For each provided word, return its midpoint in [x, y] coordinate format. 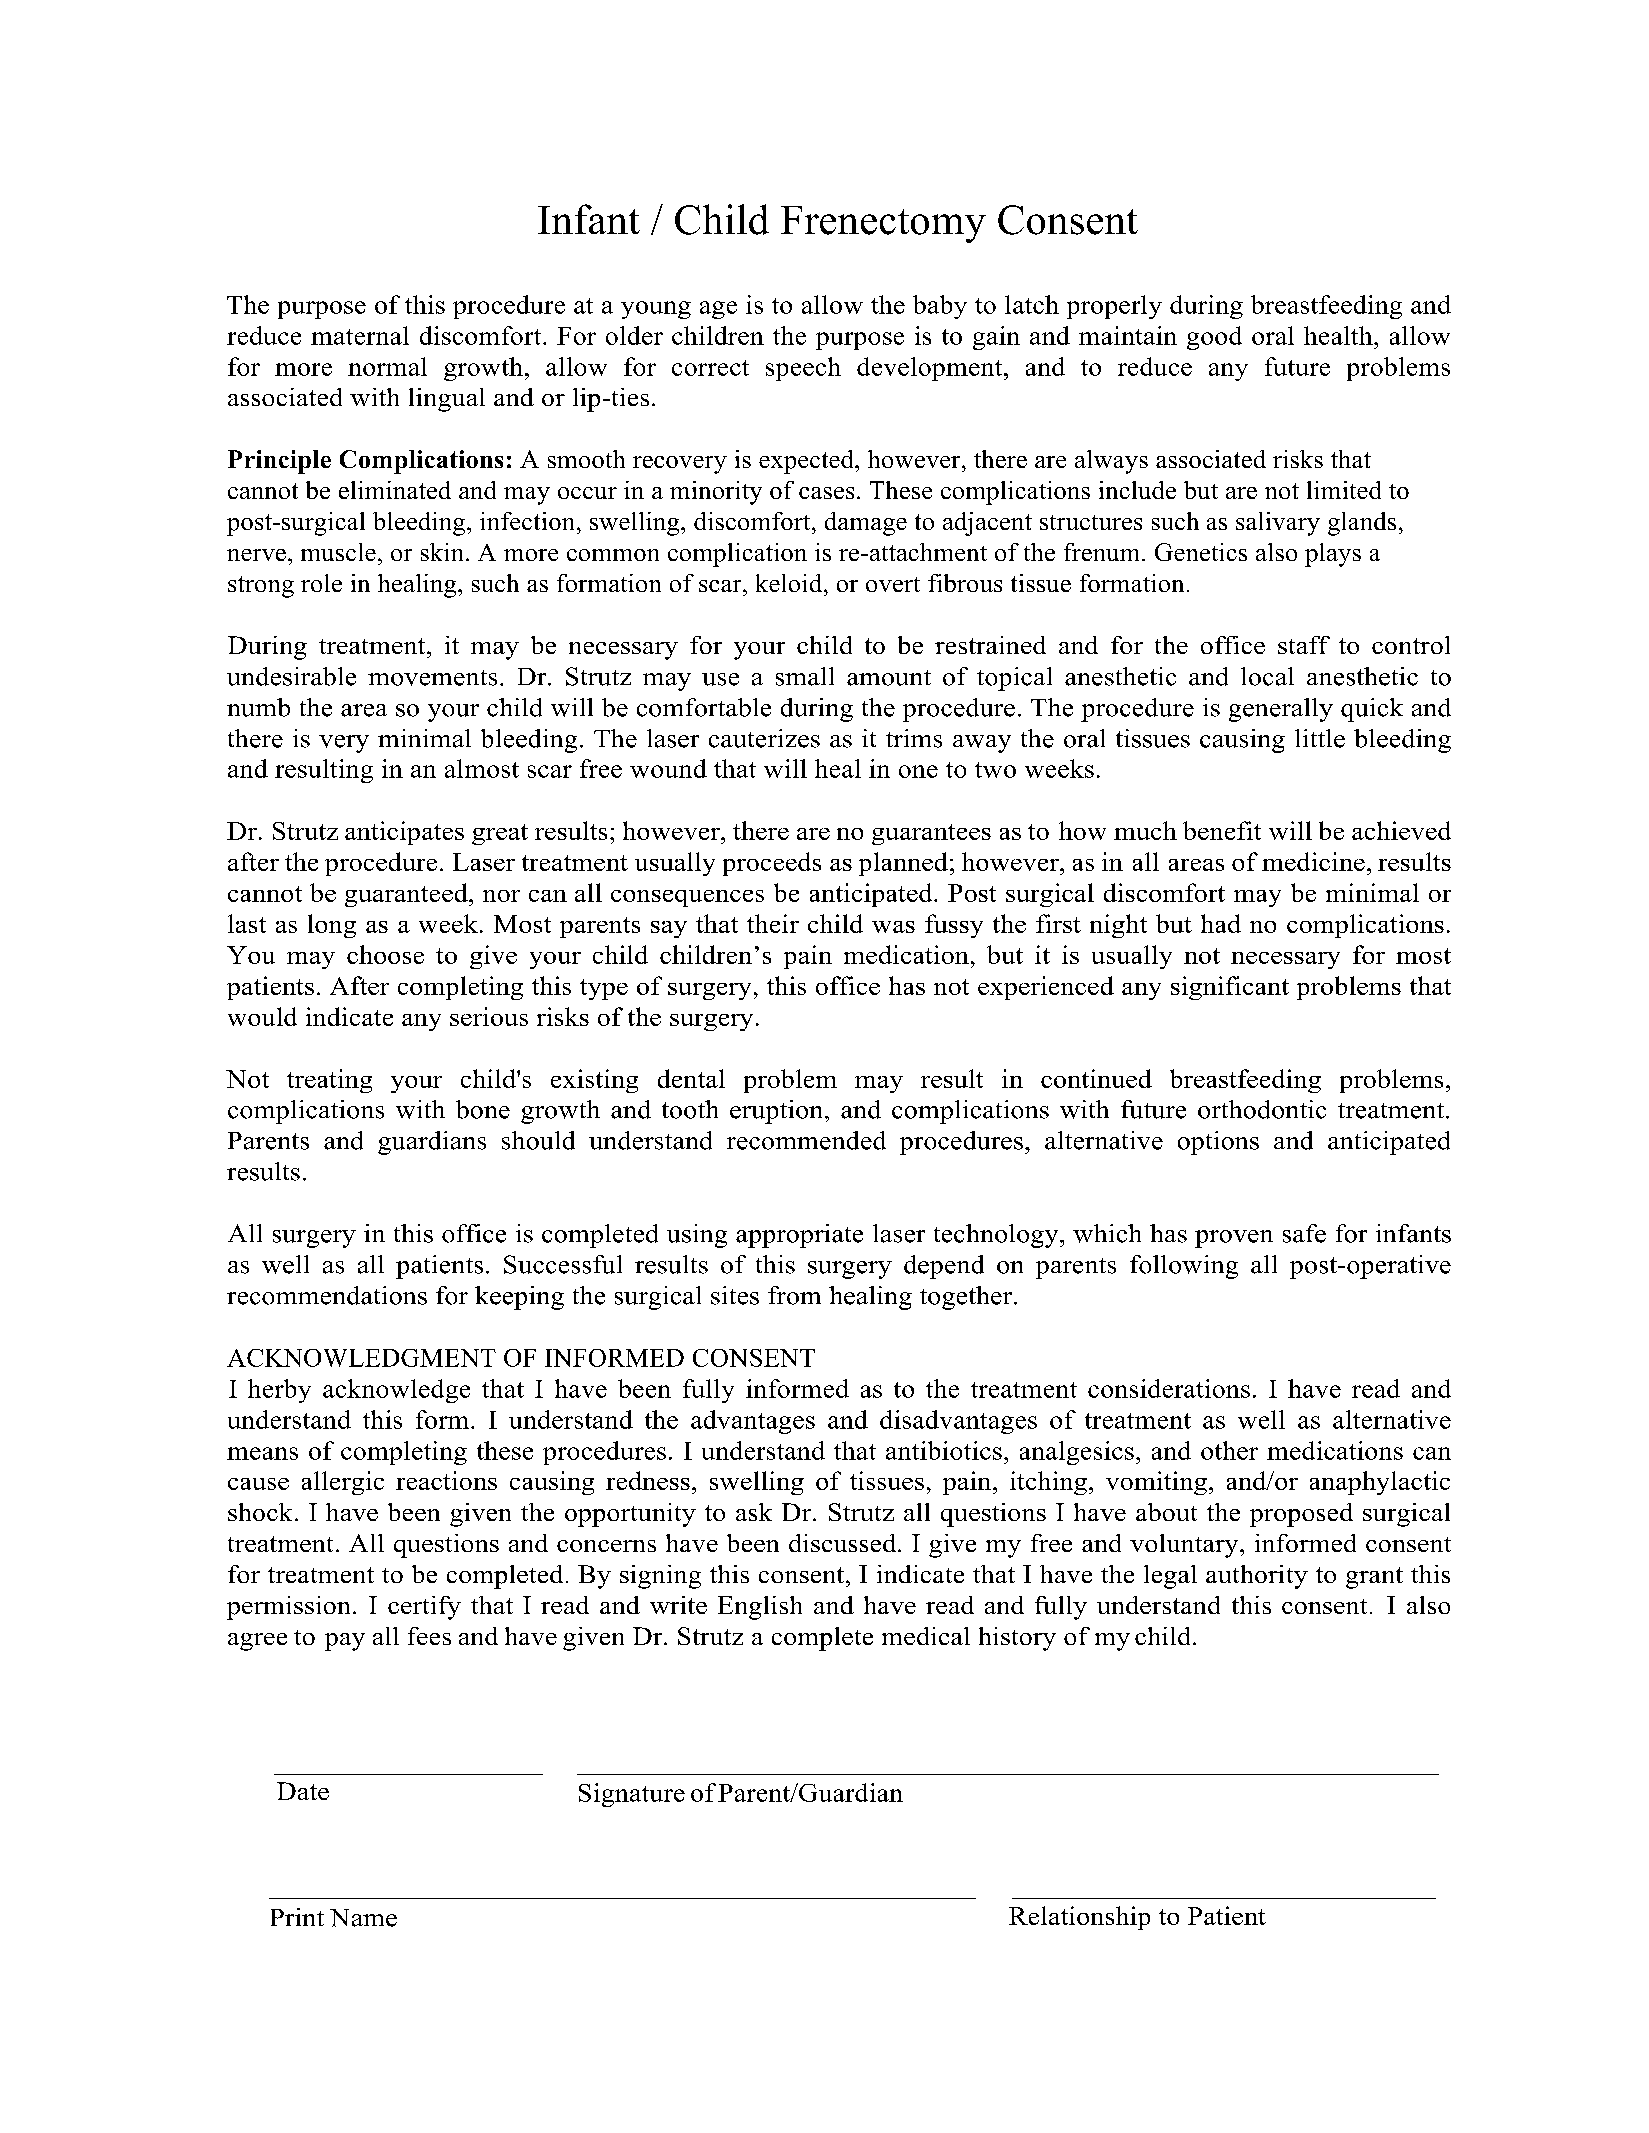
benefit [1222, 830]
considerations [1169, 1388]
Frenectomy [883, 224]
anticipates [404, 833]
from [794, 1295]
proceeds [772, 864]
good [1214, 338]
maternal [360, 335]
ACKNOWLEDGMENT [361, 1358]
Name [363, 1918]
